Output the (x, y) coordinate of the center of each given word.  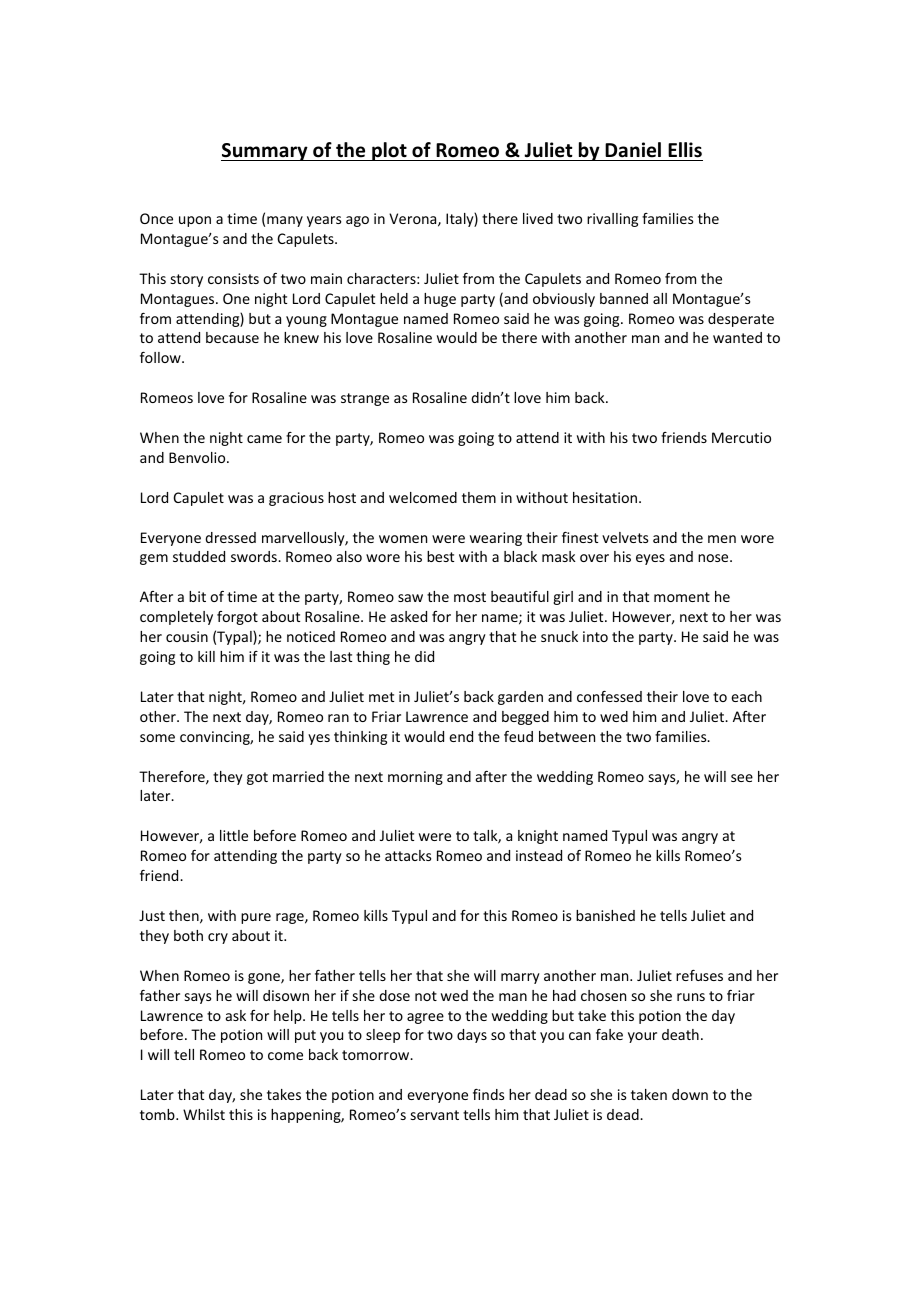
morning (415, 778)
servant (435, 1115)
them (479, 497)
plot (389, 151)
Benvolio (198, 457)
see (742, 778)
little (234, 835)
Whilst (204, 1114)
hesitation (605, 497)
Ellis (685, 150)
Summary (265, 152)
